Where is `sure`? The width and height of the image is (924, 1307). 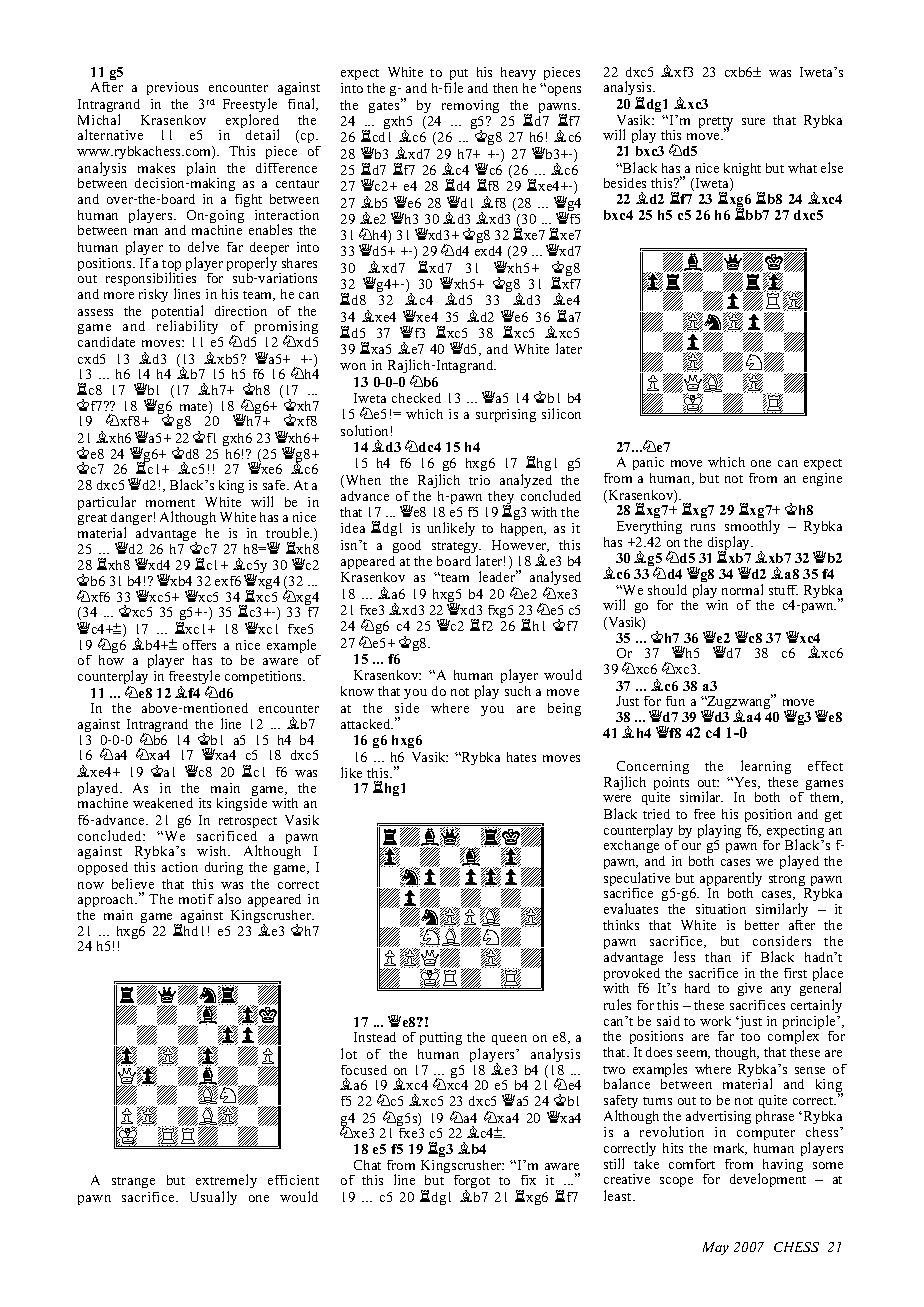 sure is located at coordinates (753, 121).
